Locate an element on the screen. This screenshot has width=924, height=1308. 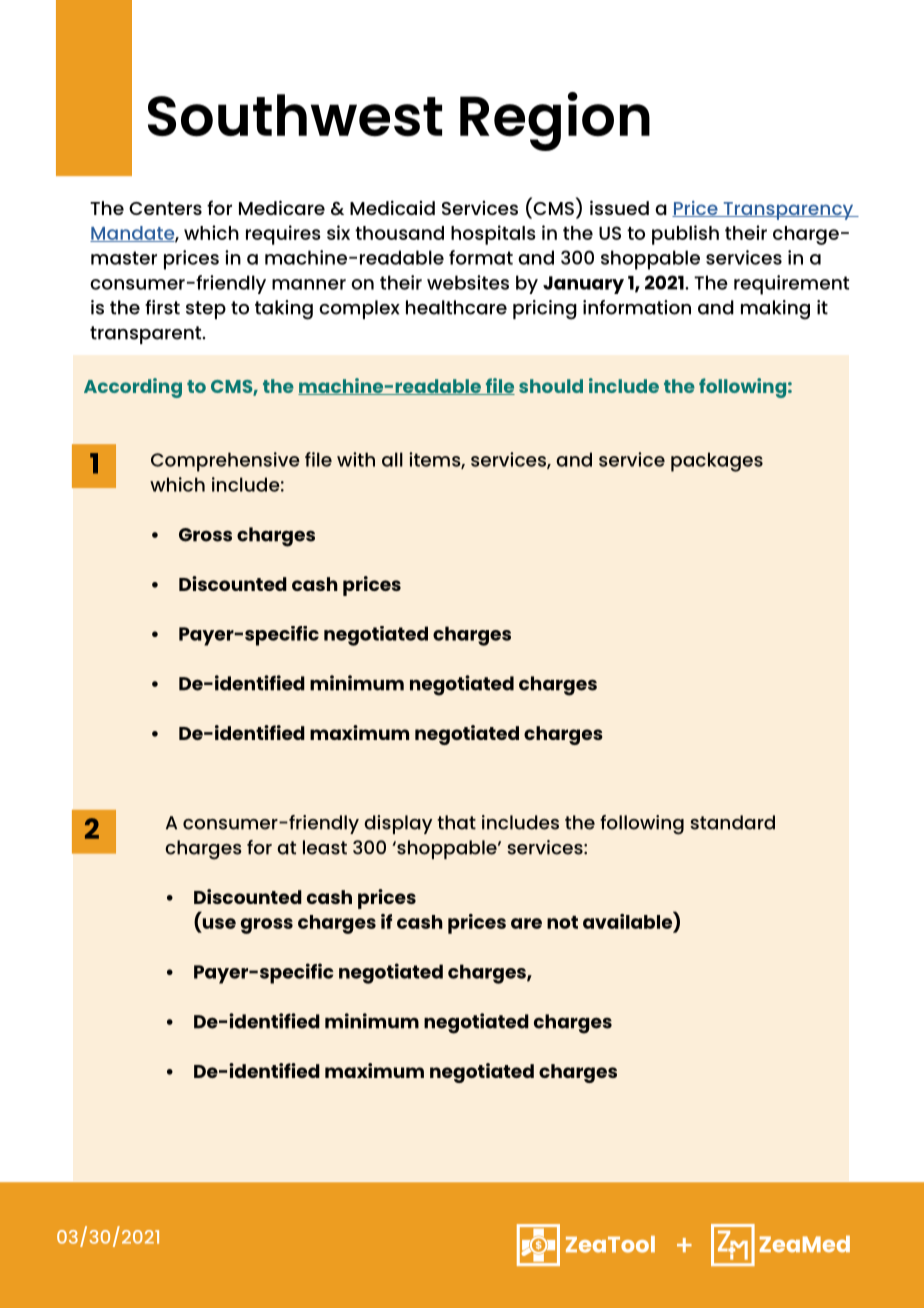
that is located at coordinates (456, 822).
